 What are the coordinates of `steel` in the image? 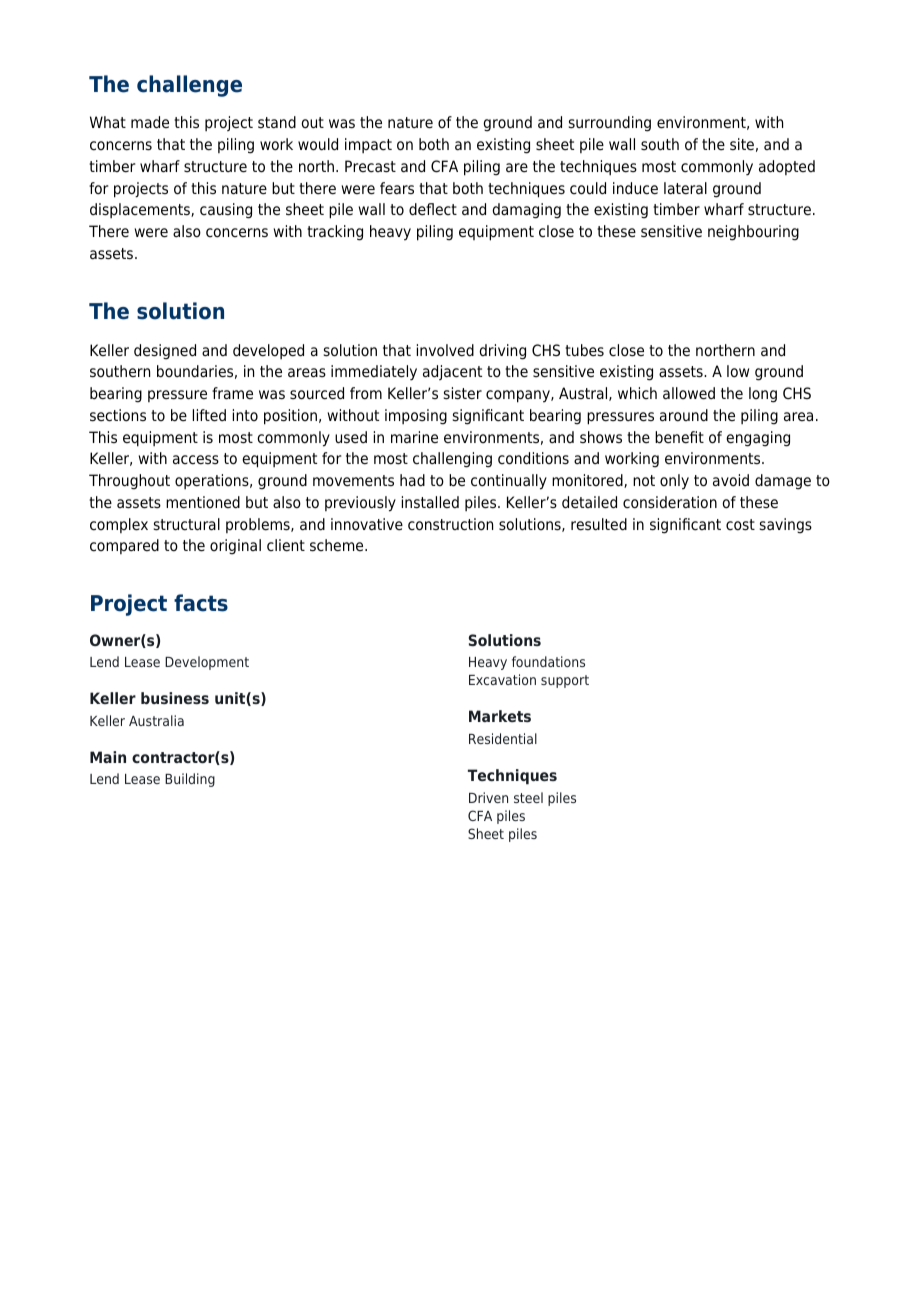 It's located at (528, 797).
